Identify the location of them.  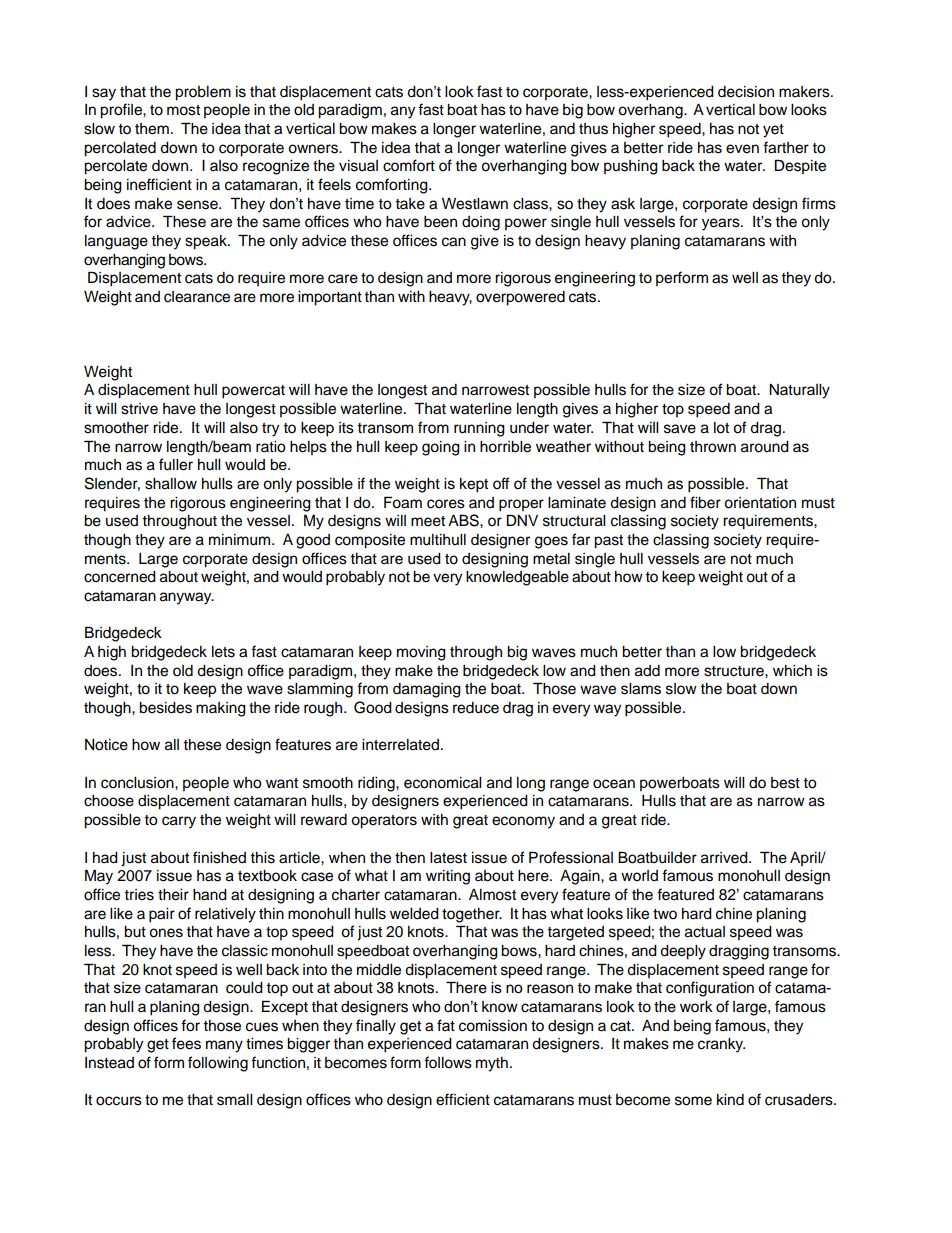
(152, 129).
